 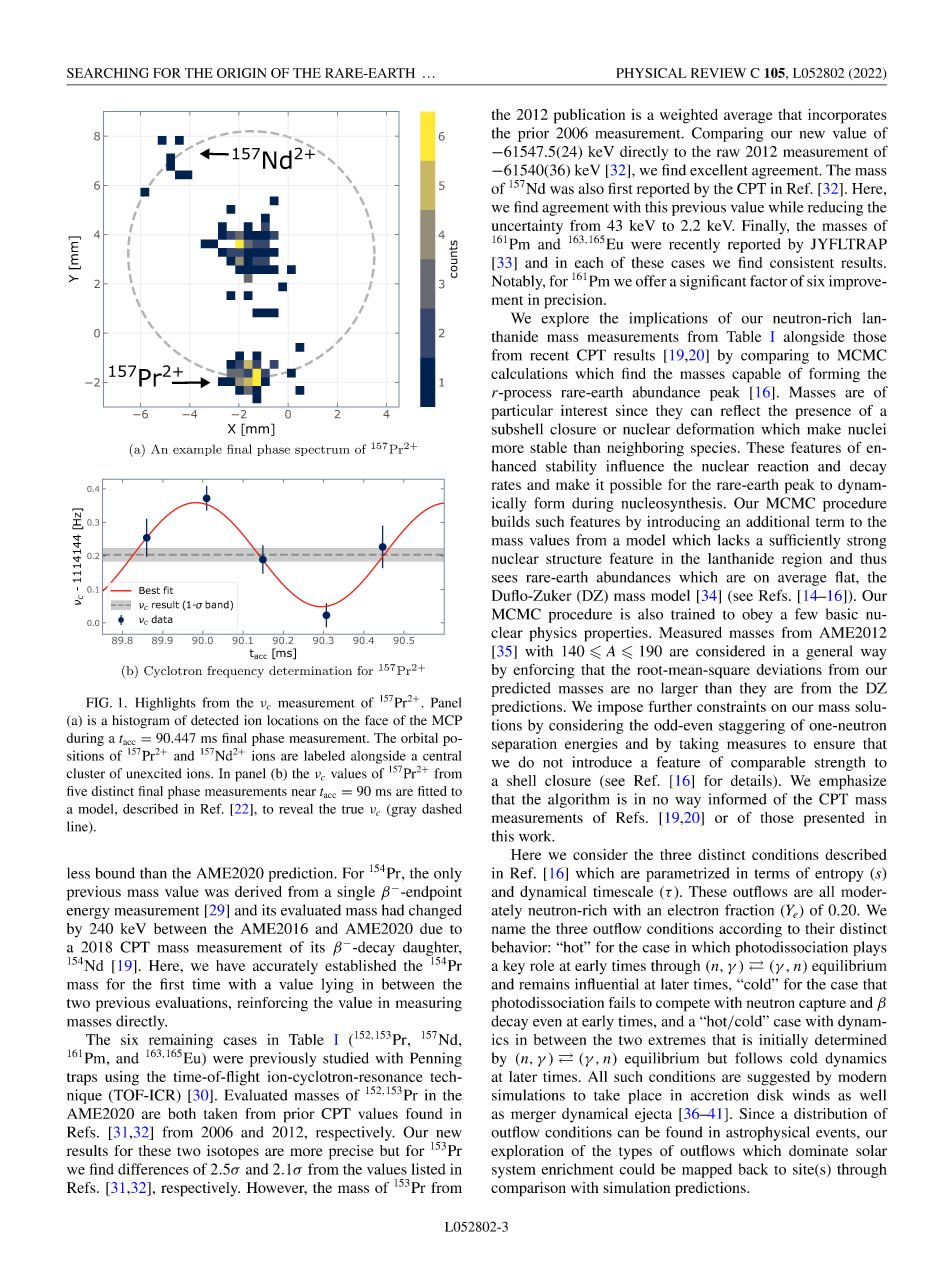 I want to click on obey, so click(x=757, y=615).
